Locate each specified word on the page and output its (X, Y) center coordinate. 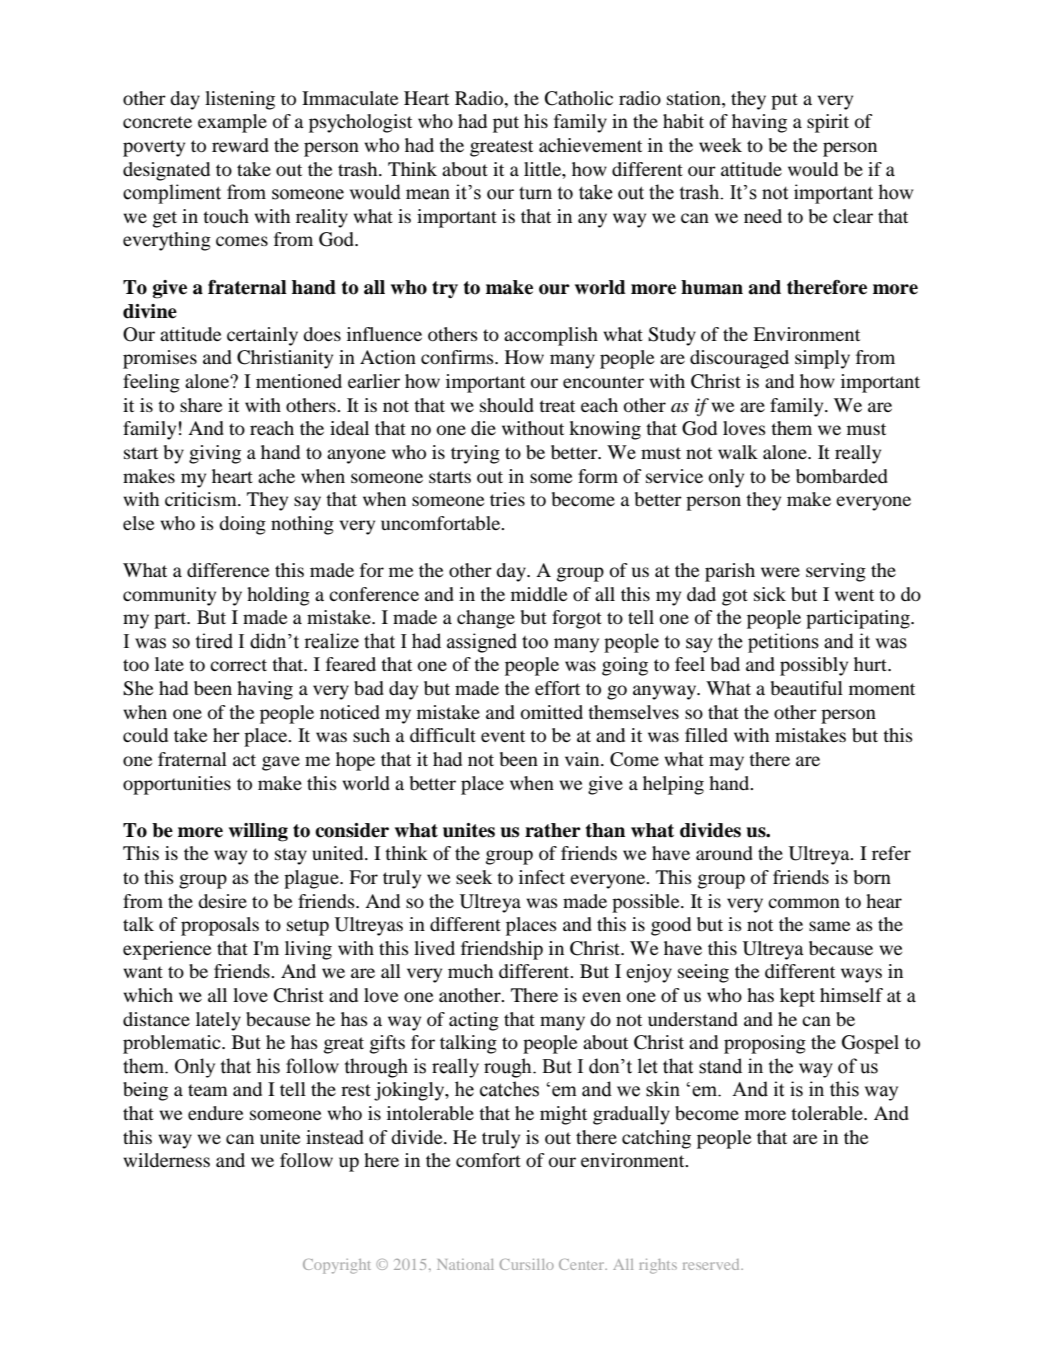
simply (822, 359)
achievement (590, 145)
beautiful (807, 688)
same (829, 926)
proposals (220, 926)
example (232, 123)
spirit (828, 123)
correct (238, 665)
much (470, 971)
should (507, 405)
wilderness (166, 1160)
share (201, 405)
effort (557, 688)
